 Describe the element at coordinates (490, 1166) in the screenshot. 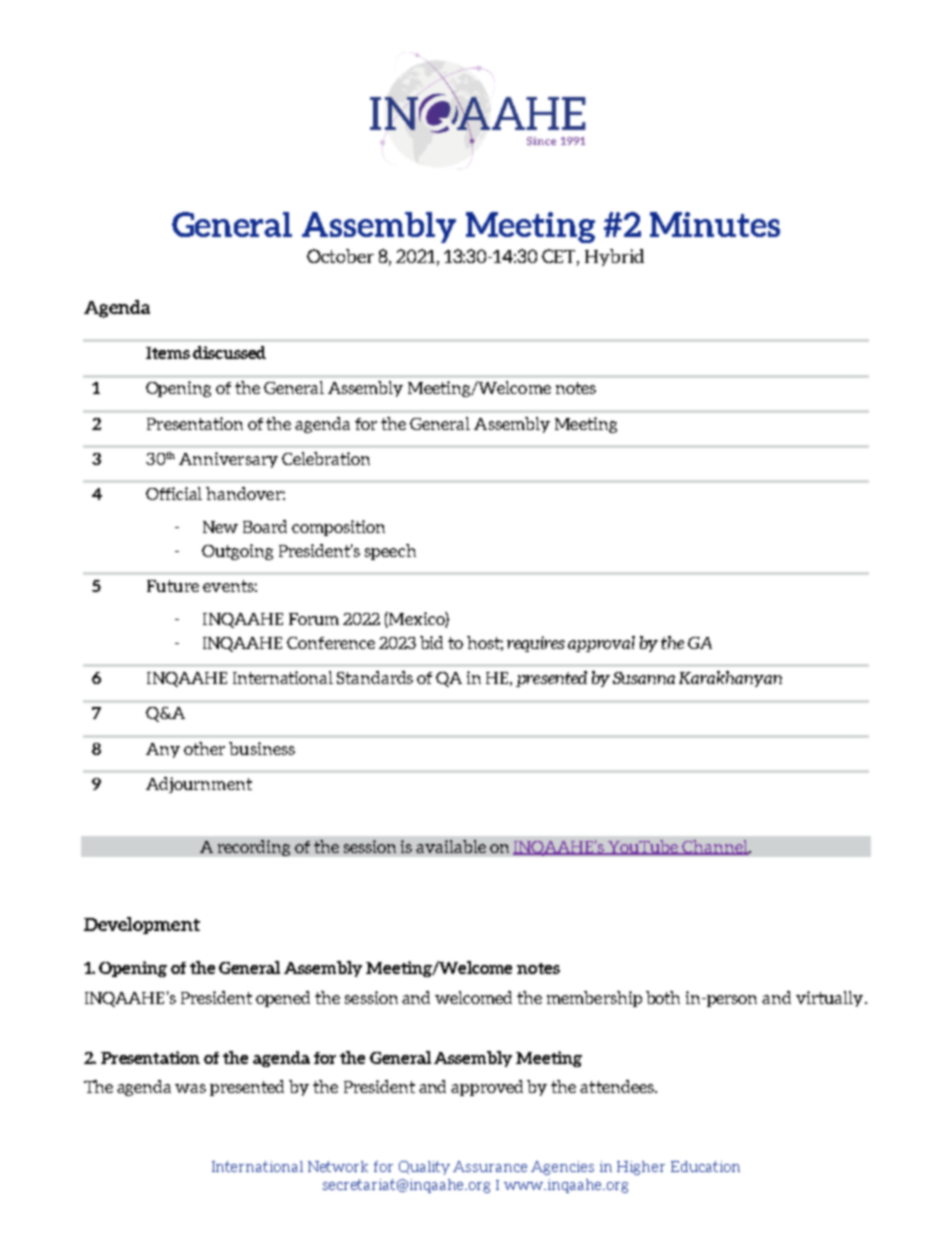

I see `Assurance` at that location.
